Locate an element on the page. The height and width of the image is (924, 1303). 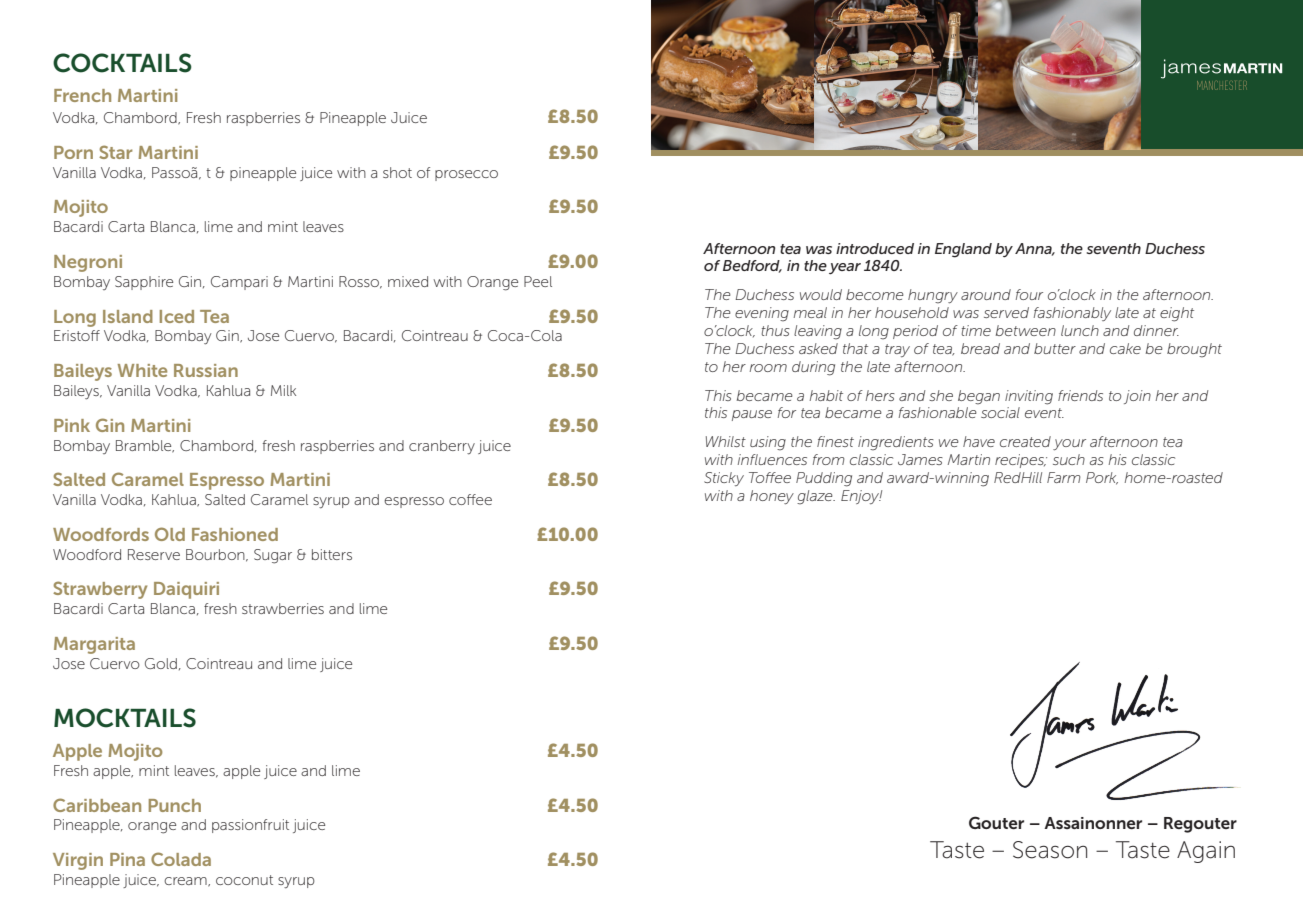
Gold is located at coordinates (161, 663).
